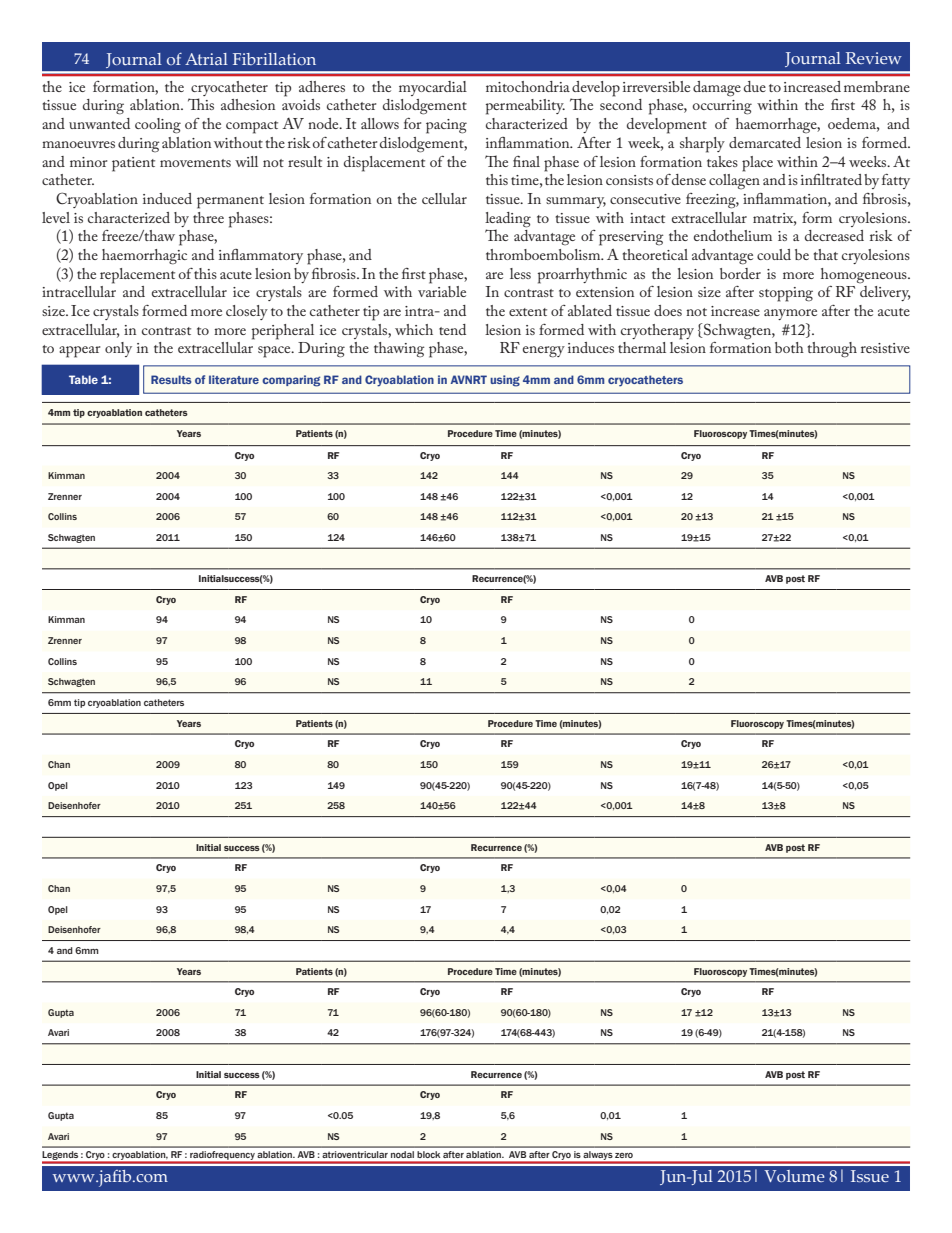 This screenshot has height=1233, width=952. Describe the element at coordinates (446, 126) in the screenshot. I see `pacing` at that location.
